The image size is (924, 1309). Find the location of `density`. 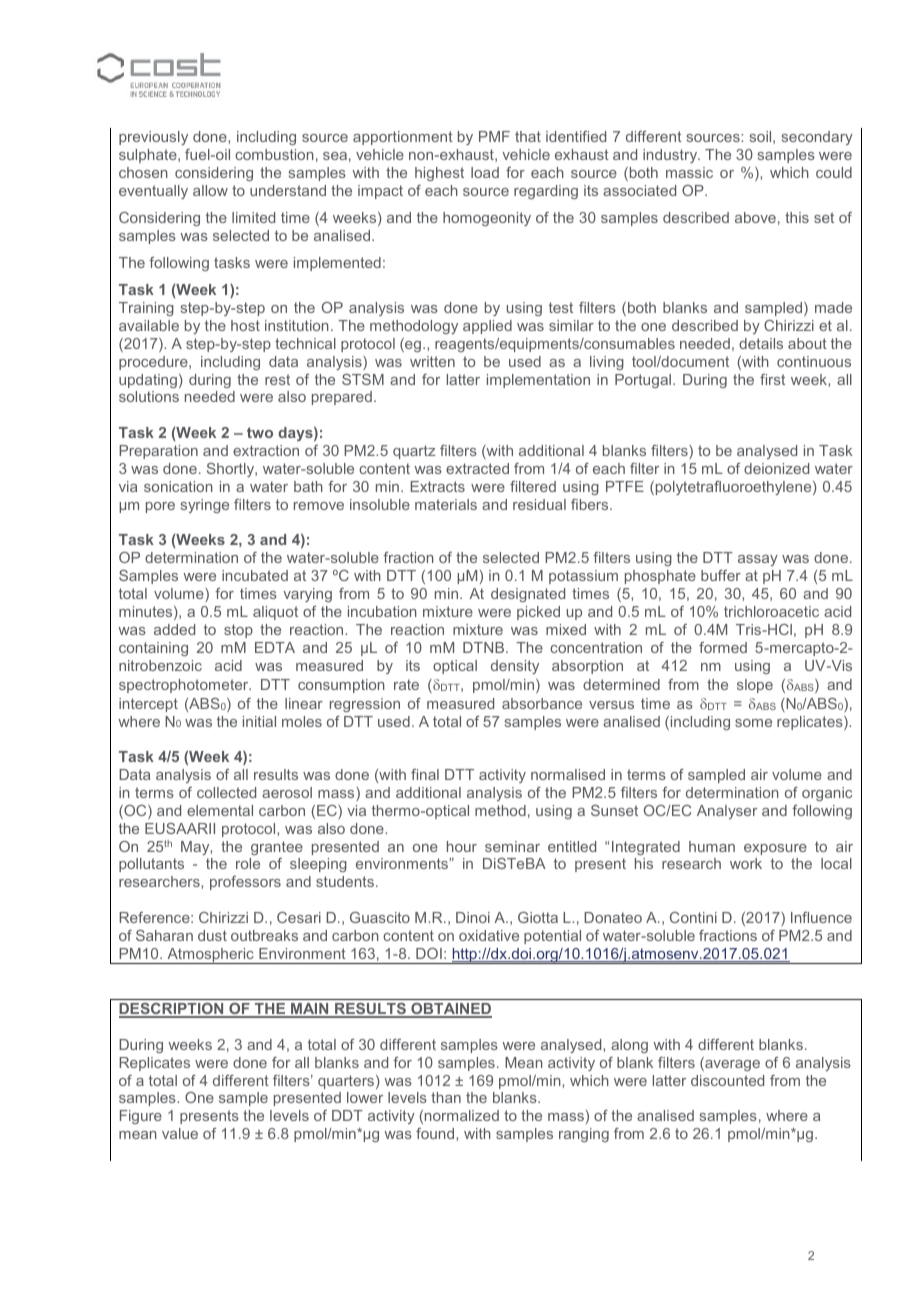

density is located at coordinates (515, 667).
